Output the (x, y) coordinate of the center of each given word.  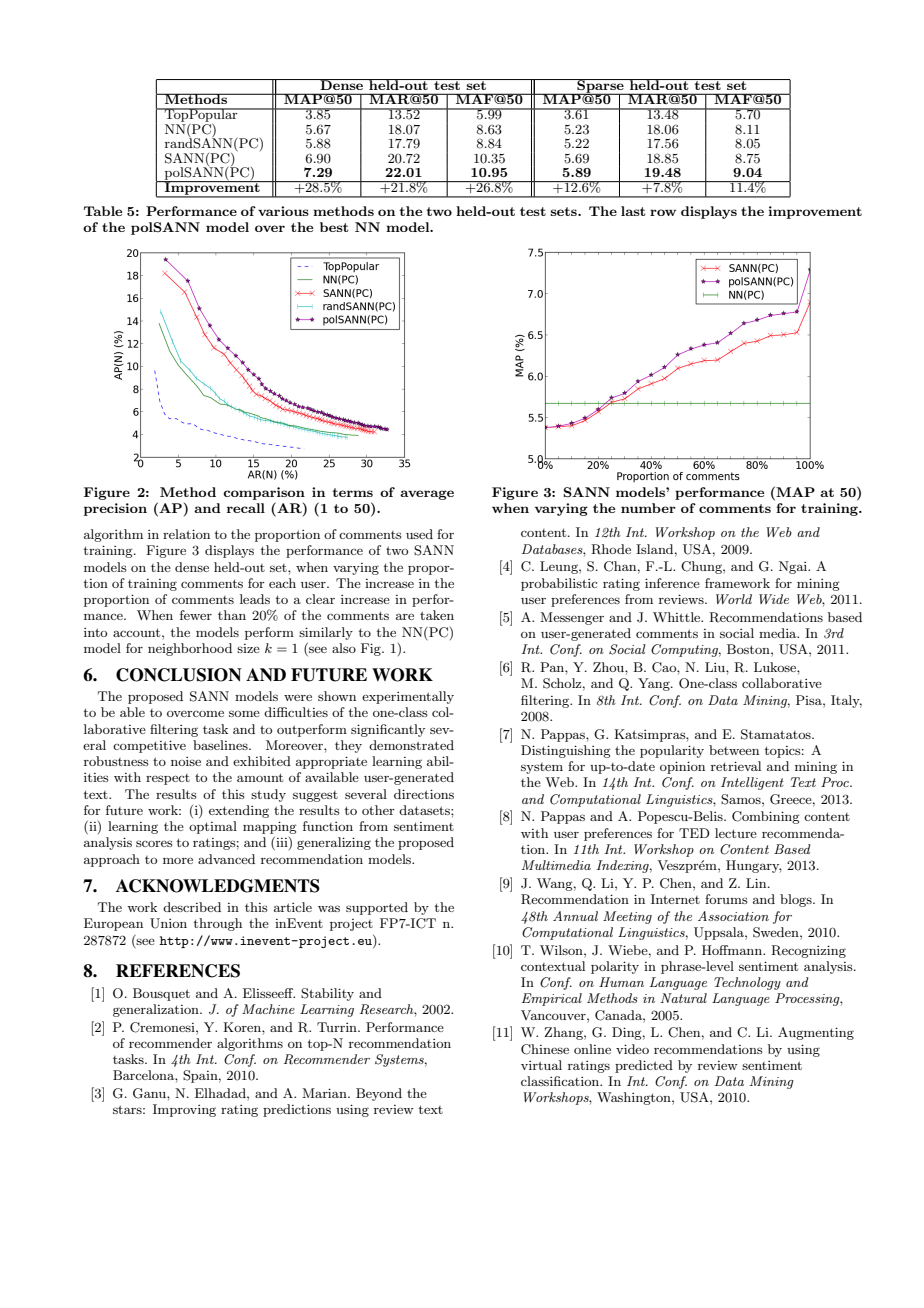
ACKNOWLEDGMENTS (218, 886)
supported (377, 908)
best (334, 227)
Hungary (754, 866)
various (283, 211)
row (663, 212)
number (648, 508)
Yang (655, 684)
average (427, 495)
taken (437, 615)
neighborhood (190, 649)
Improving (184, 1110)
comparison (264, 493)
